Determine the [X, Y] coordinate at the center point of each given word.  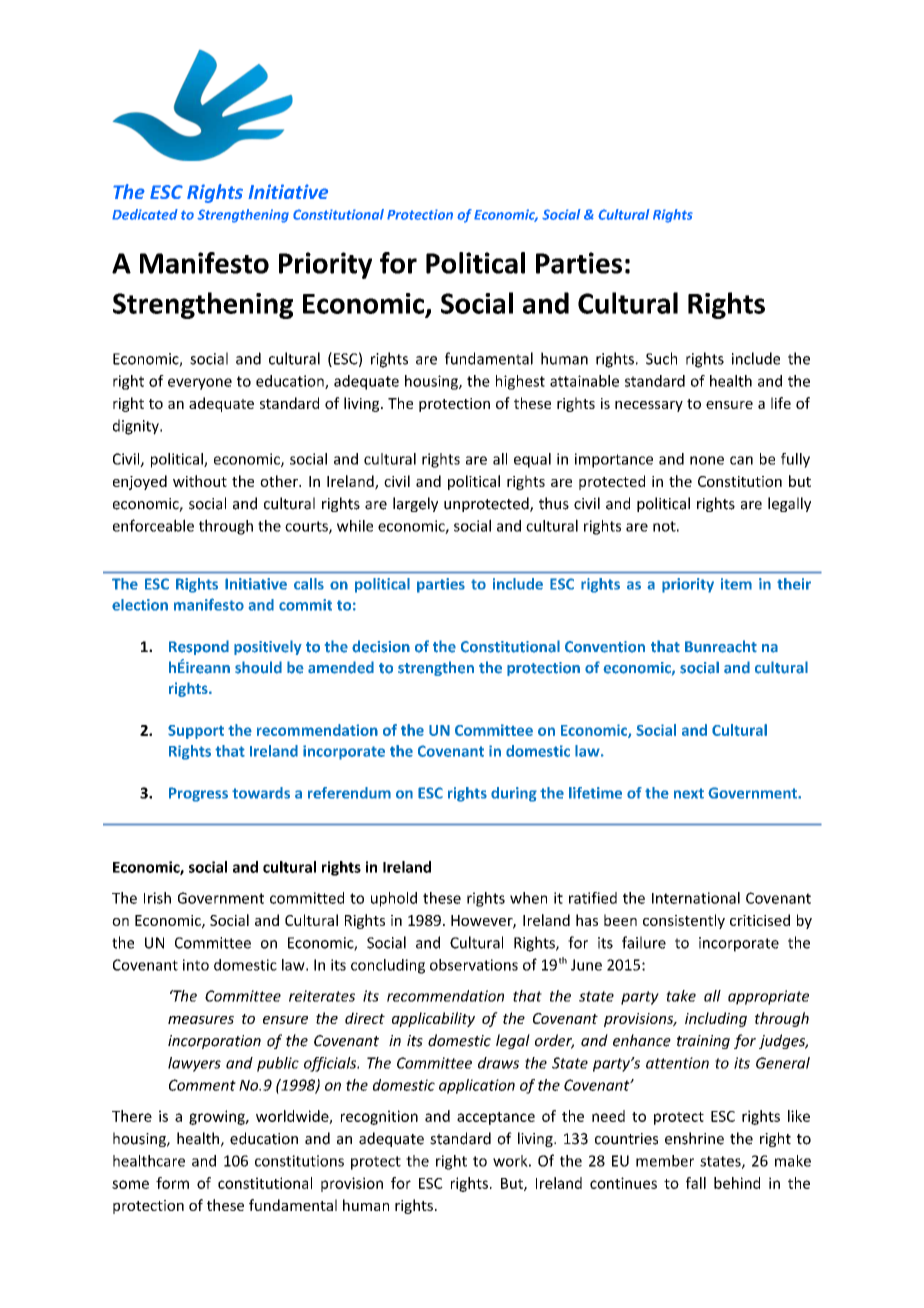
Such [661, 358]
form [172, 1183]
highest [520, 382]
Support [196, 732]
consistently [684, 921]
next [689, 793]
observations [474, 965]
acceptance [496, 1118]
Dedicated [145, 214]
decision [381, 646]
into [196, 965]
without [200, 481]
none [707, 460]
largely [415, 504]
